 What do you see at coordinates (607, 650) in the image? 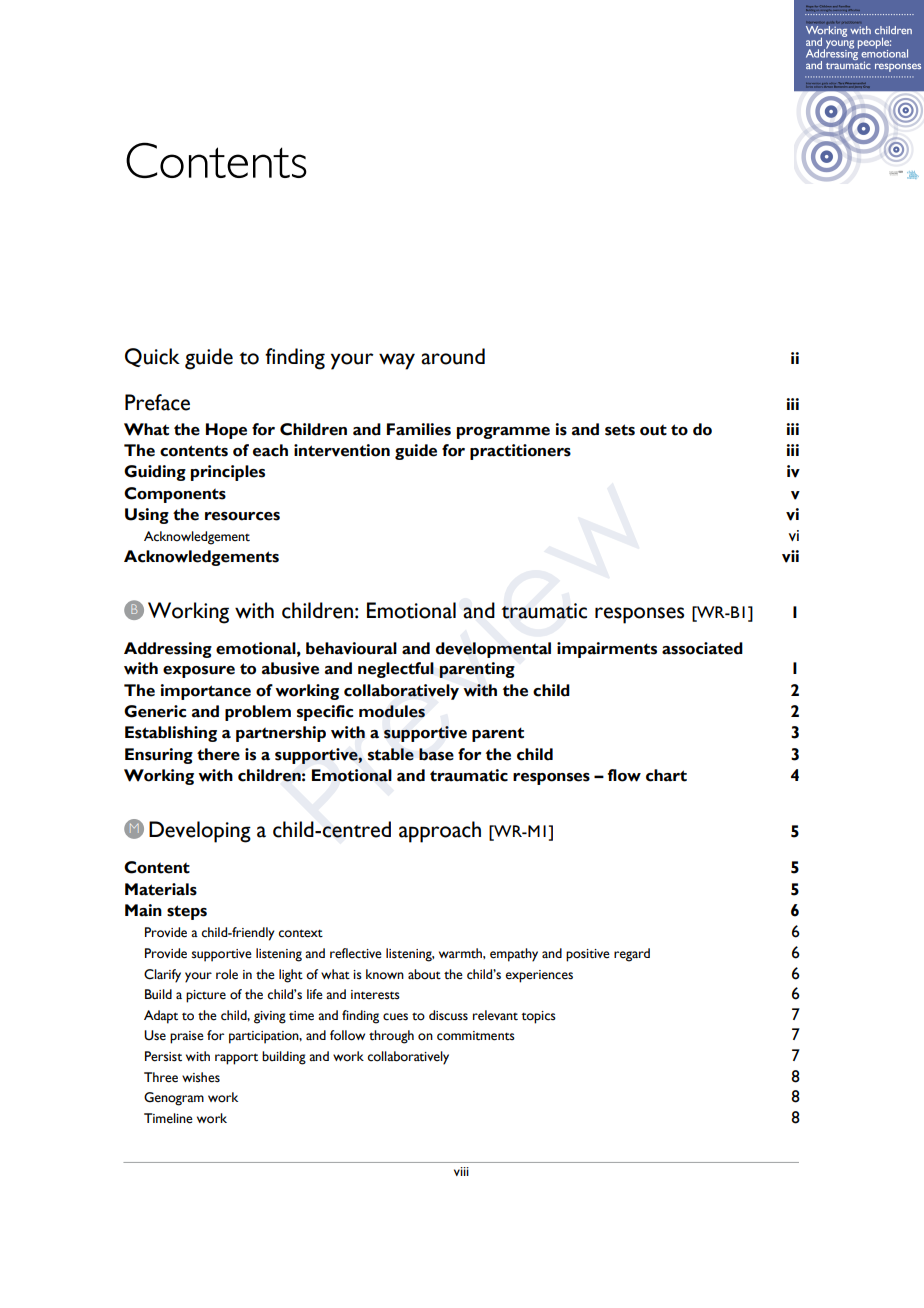
I see `impairments` at bounding box center [607, 650].
